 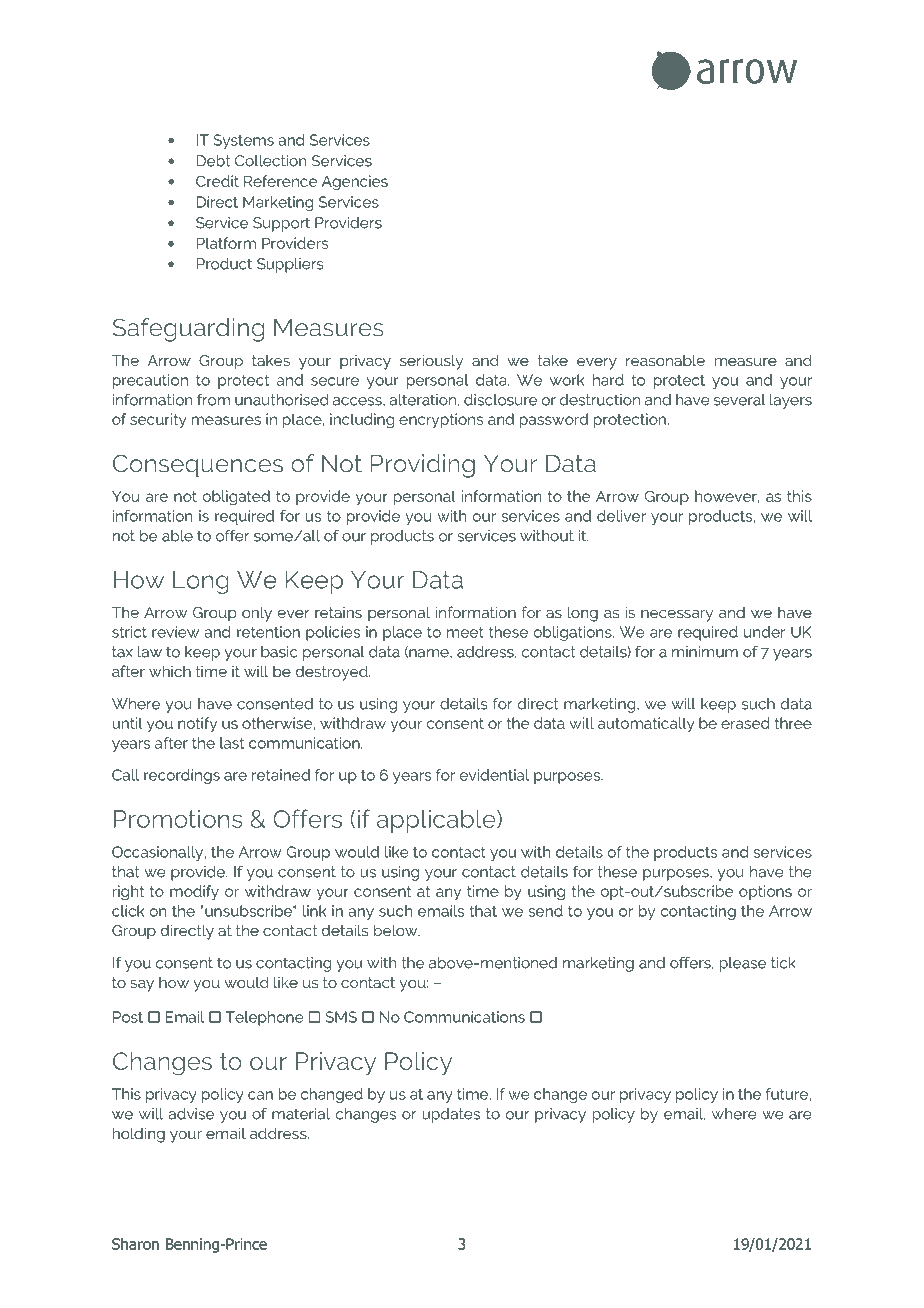 What do you see at coordinates (197, 724) in the screenshot?
I see `notify` at bounding box center [197, 724].
